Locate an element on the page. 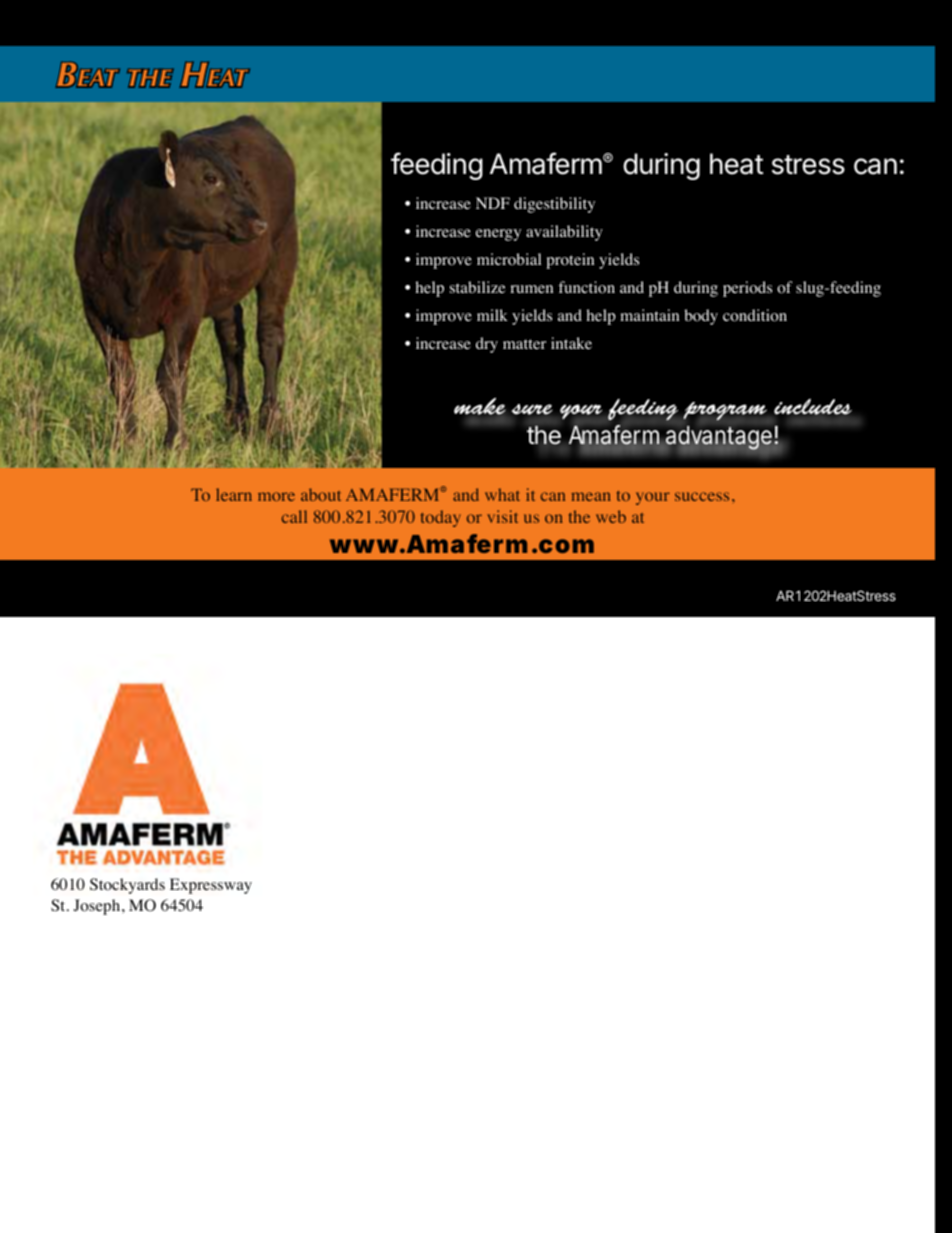 The image size is (952, 1233). energy is located at coordinates (498, 235).
